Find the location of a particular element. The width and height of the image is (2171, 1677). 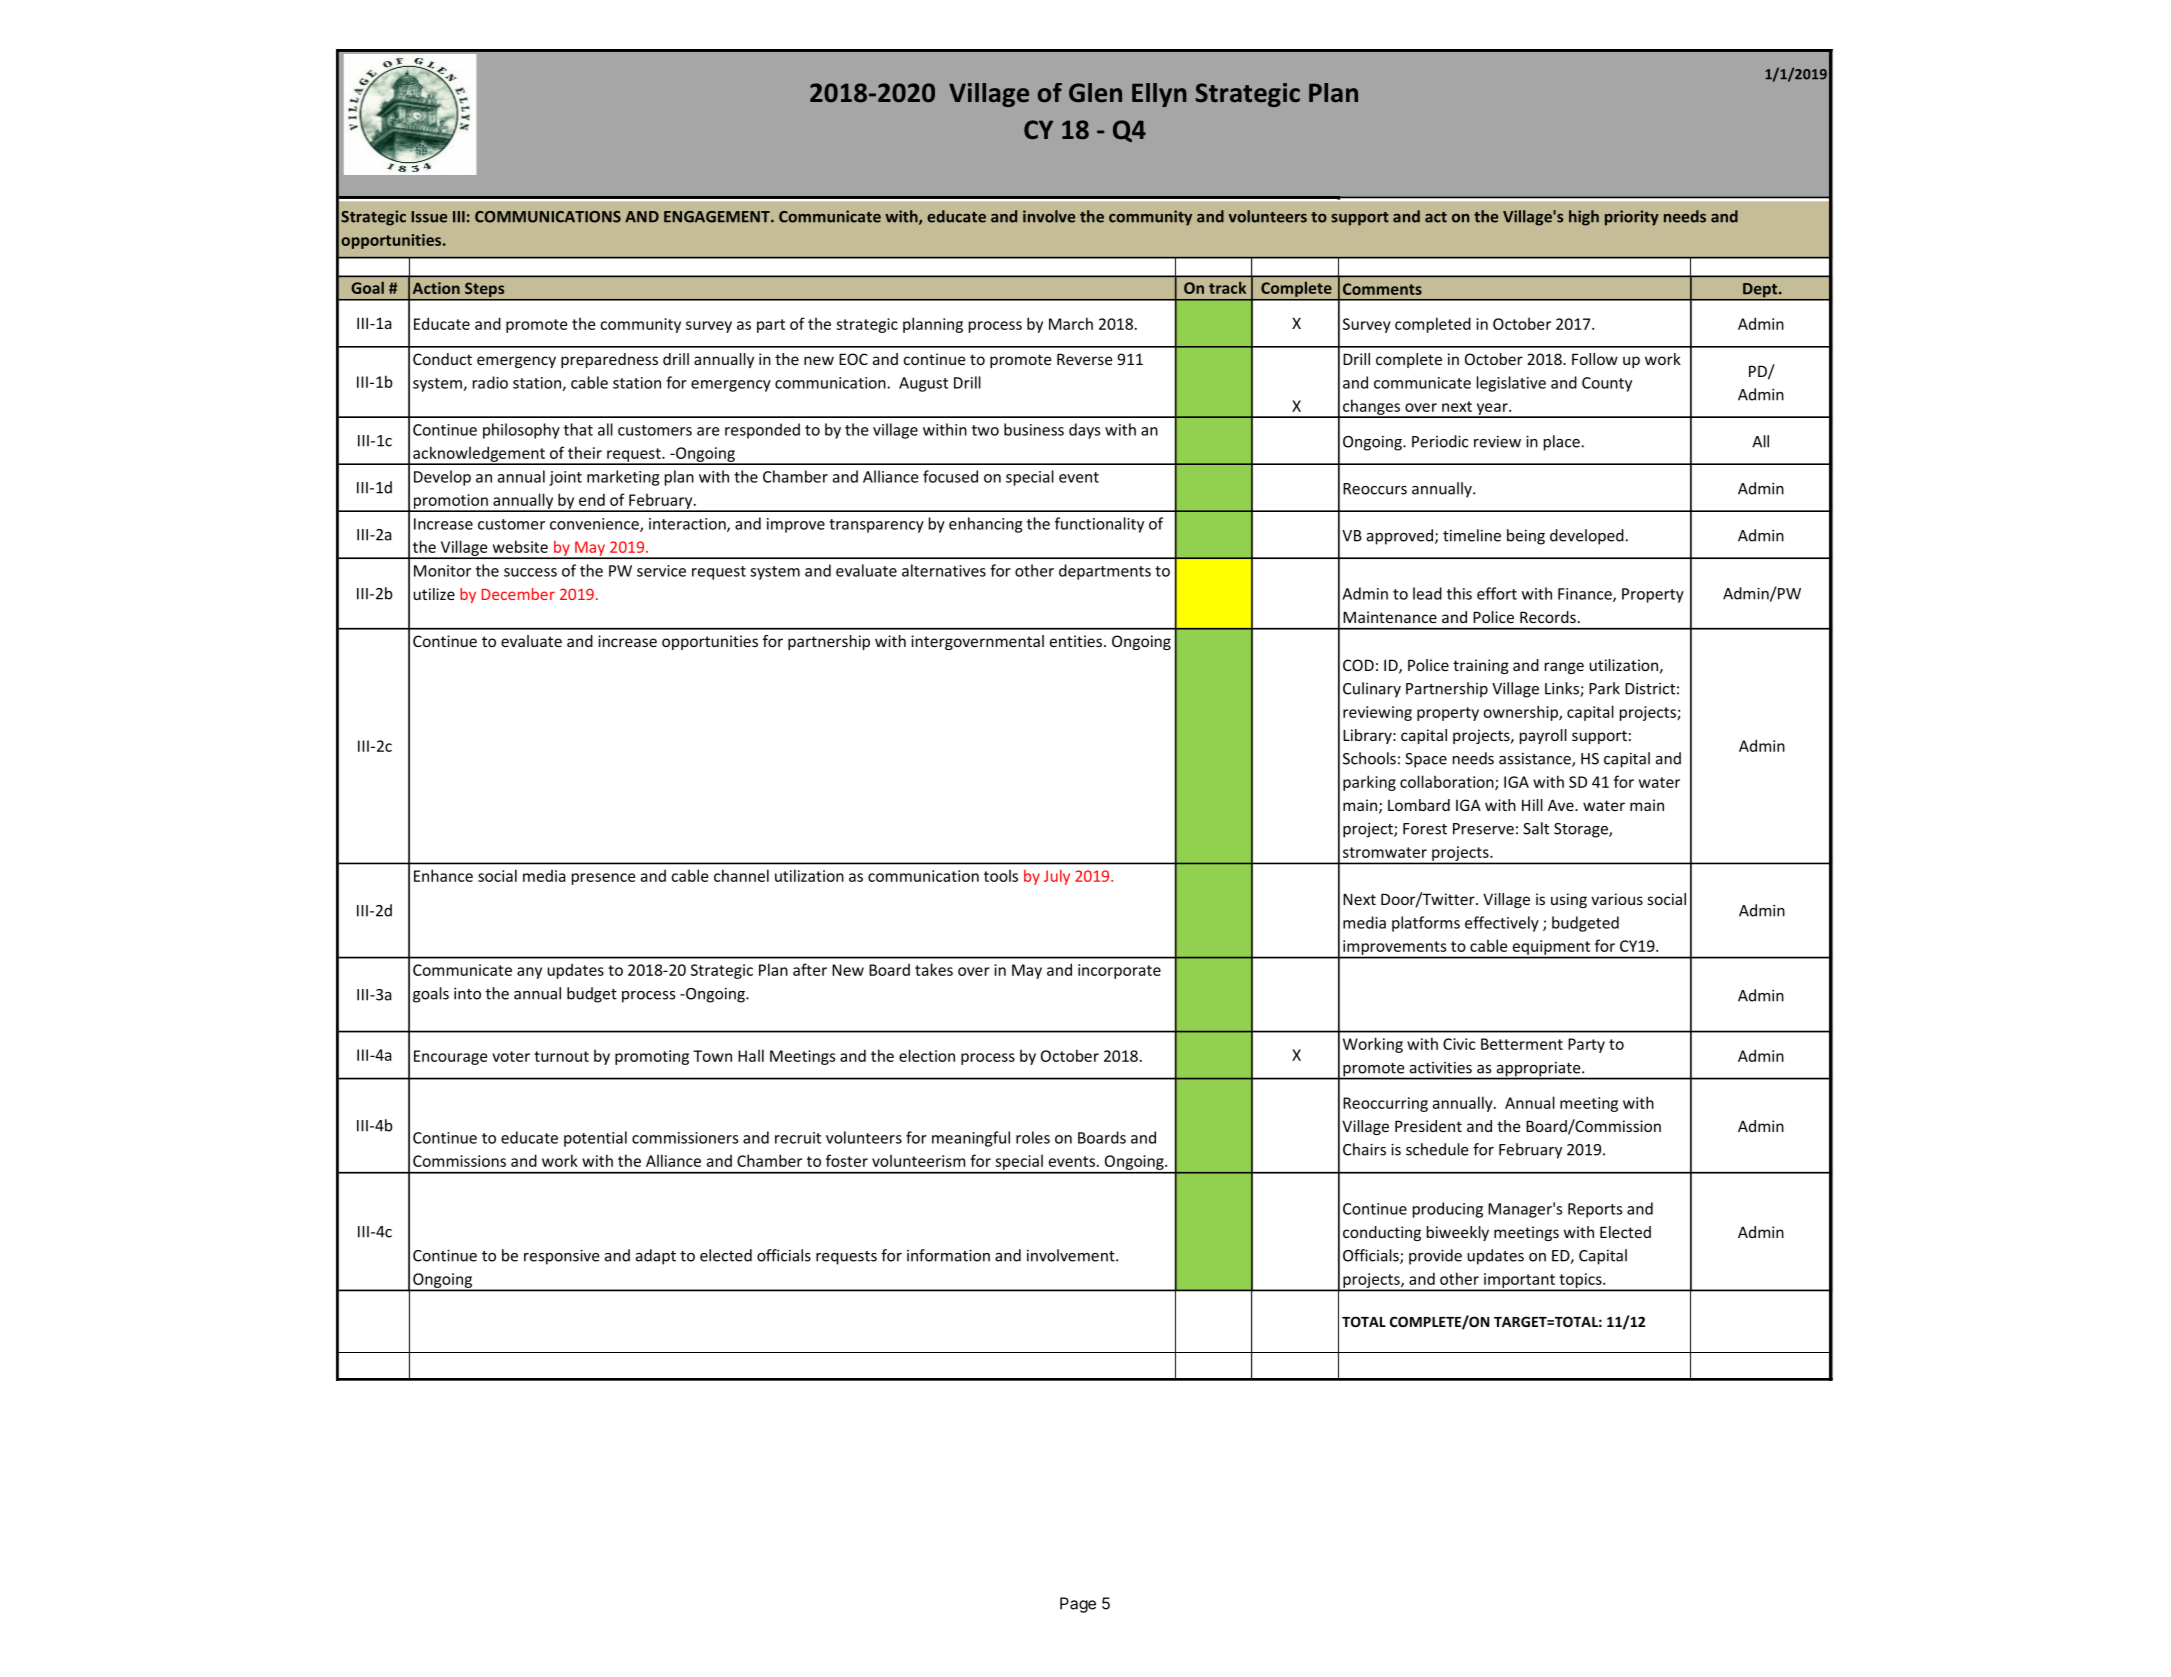

presence is located at coordinates (603, 879).
